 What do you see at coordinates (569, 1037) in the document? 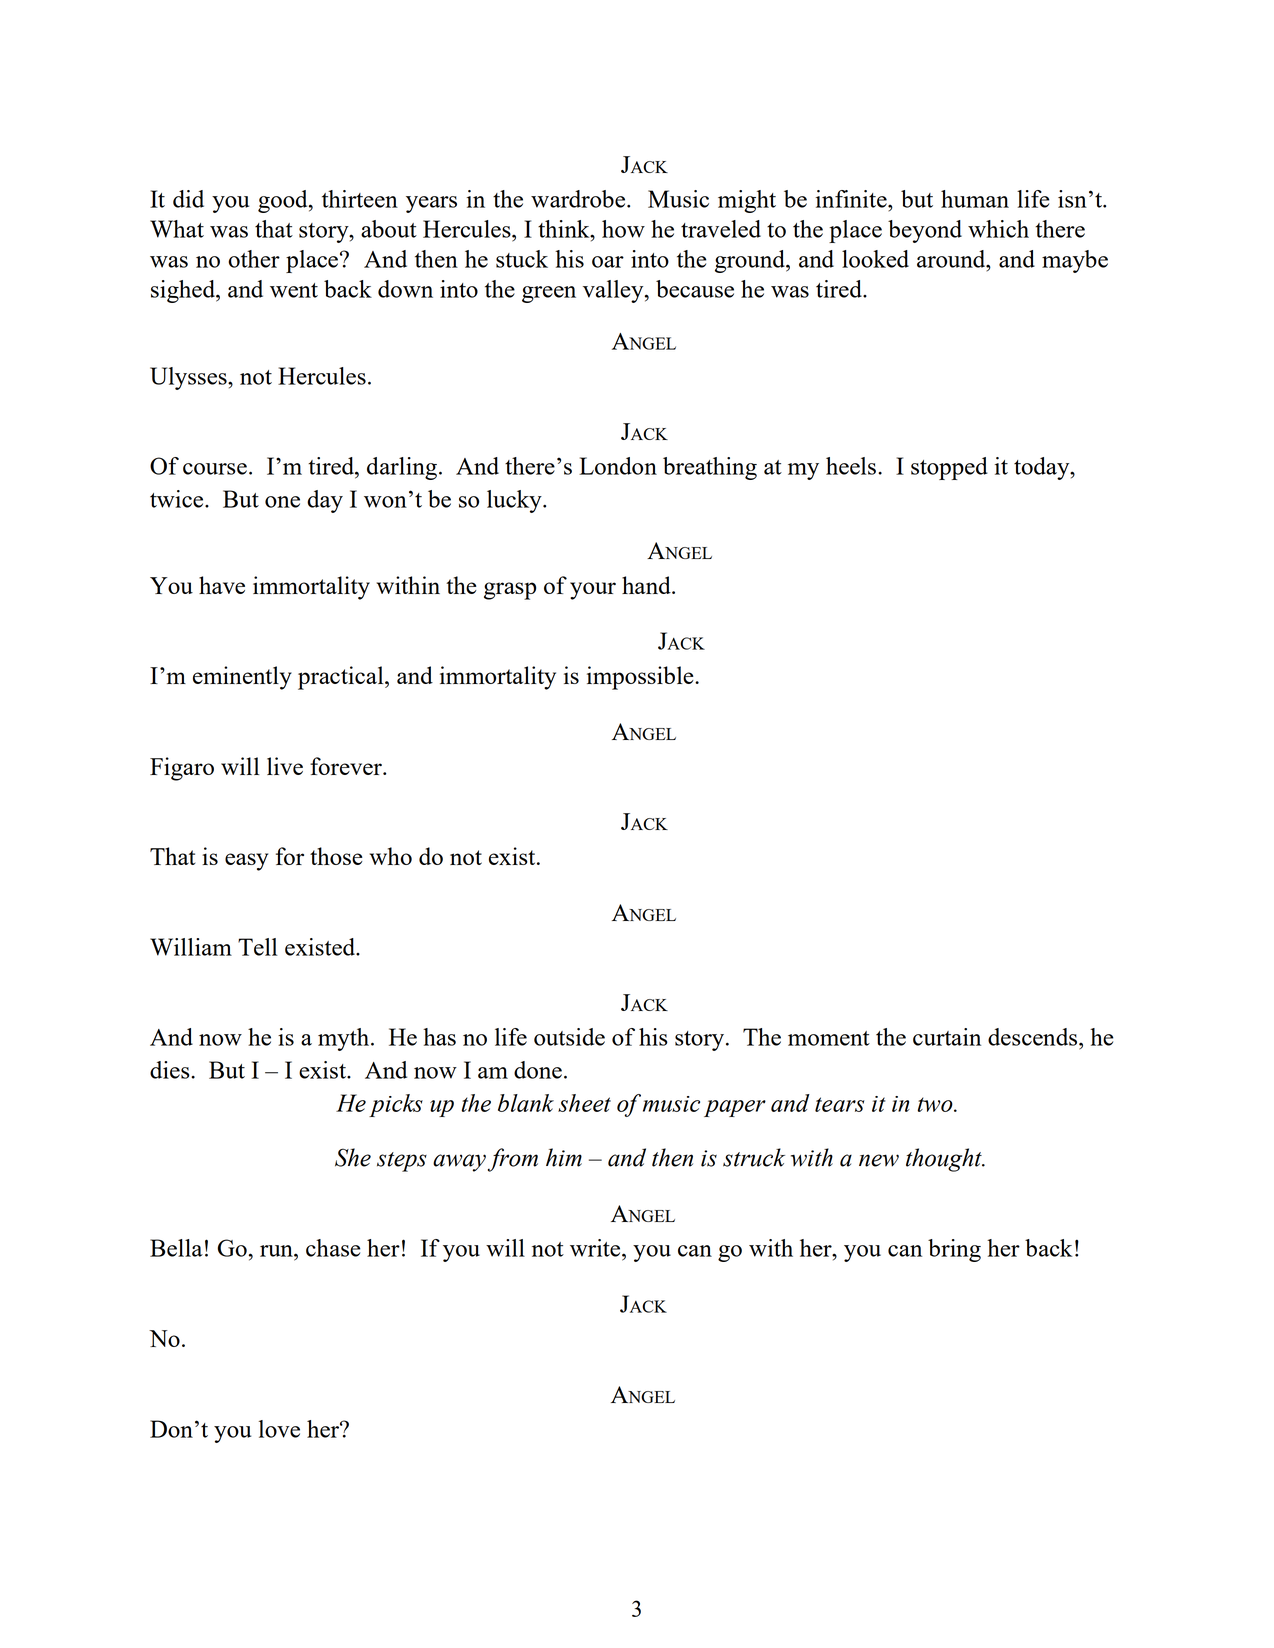
I see `outside` at bounding box center [569, 1037].
